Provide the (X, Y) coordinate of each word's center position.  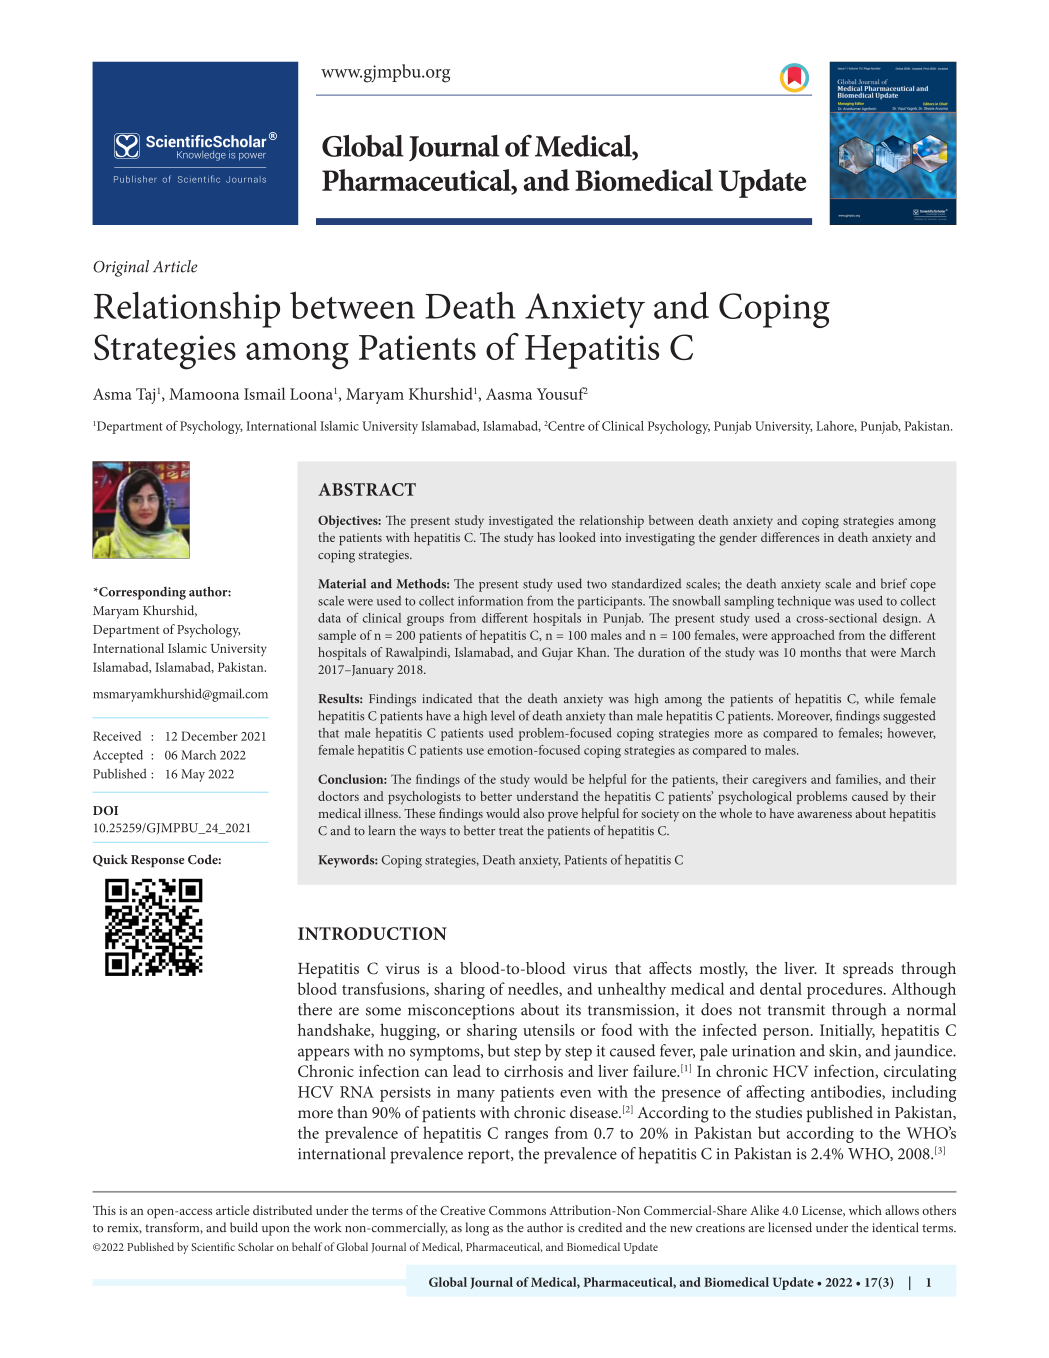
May (193, 775)
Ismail (264, 393)
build (244, 1227)
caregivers (780, 781)
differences (790, 537)
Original (121, 268)
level (503, 715)
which (865, 1210)
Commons (517, 1210)
